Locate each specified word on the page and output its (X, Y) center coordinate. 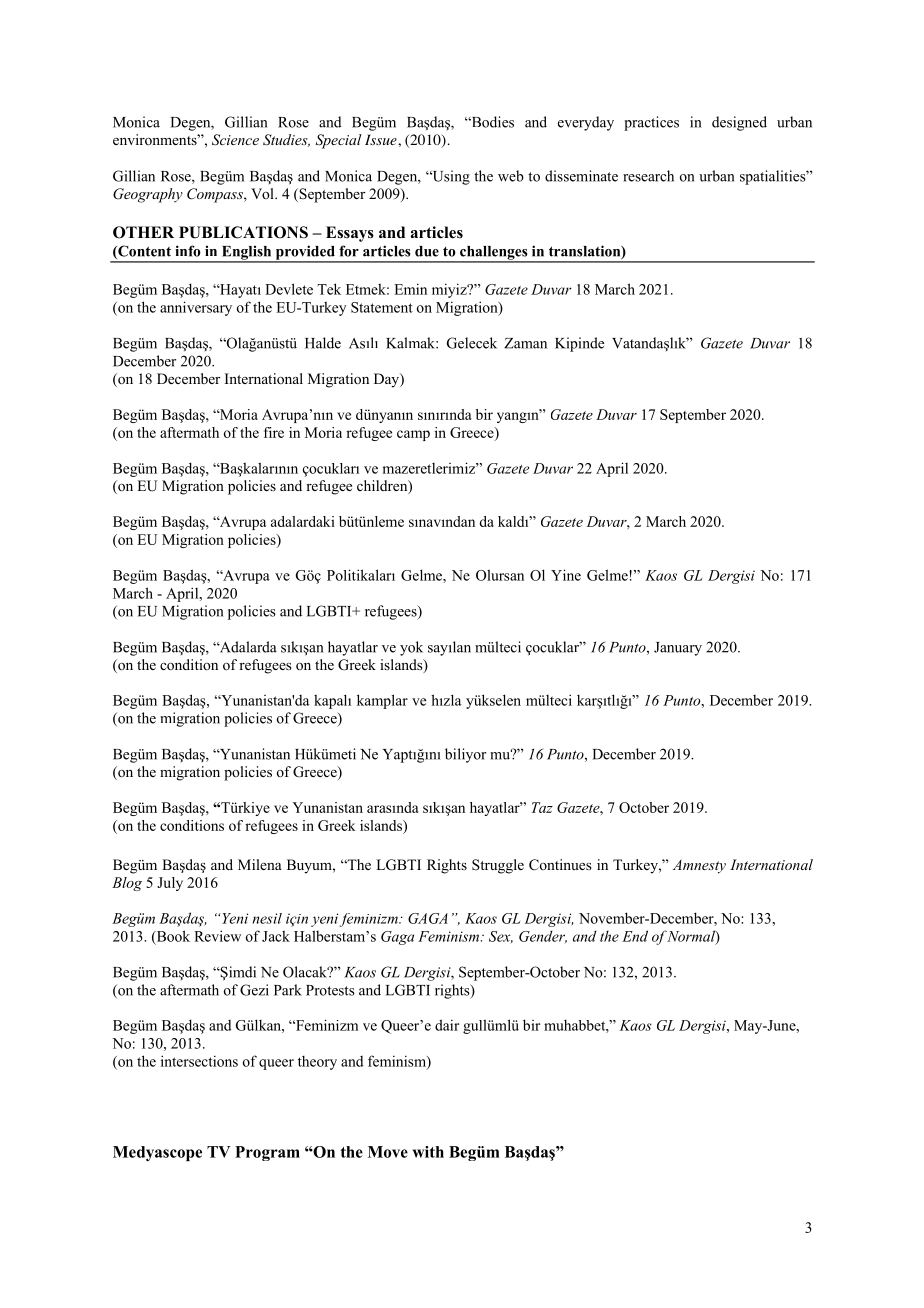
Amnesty (699, 867)
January (678, 649)
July (170, 884)
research (648, 176)
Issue (382, 139)
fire (274, 432)
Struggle (498, 866)
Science (235, 140)
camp (413, 435)
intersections (199, 1061)
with (428, 1152)
